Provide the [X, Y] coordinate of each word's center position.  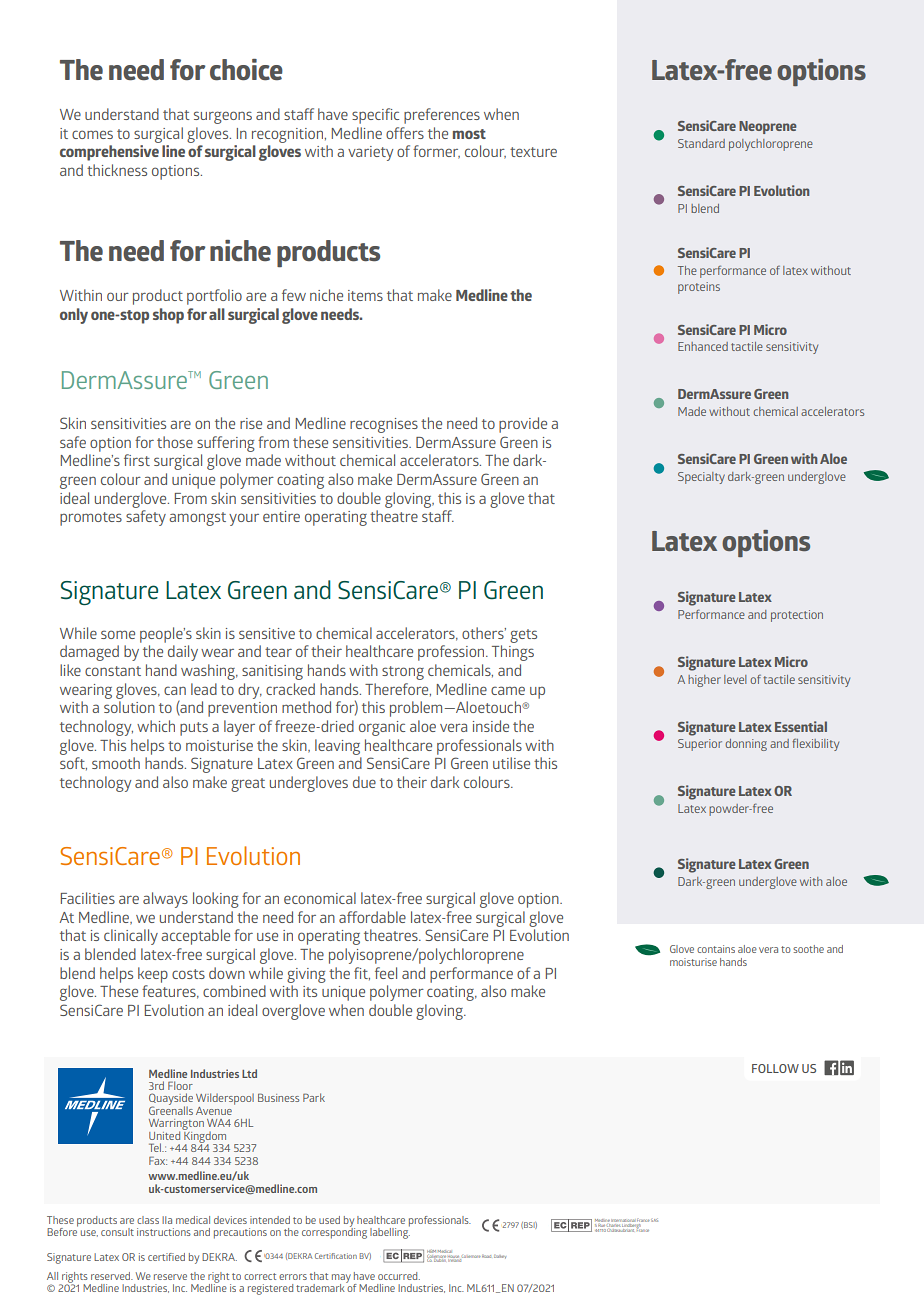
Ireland [456, 1259]
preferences [442, 116]
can [175, 690]
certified [166, 1257]
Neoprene [768, 127]
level [735, 679]
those [175, 442]
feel [386, 973]
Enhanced [703, 346]
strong [403, 673]
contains [716, 949]
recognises [384, 425]
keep [153, 975]
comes [92, 134]
